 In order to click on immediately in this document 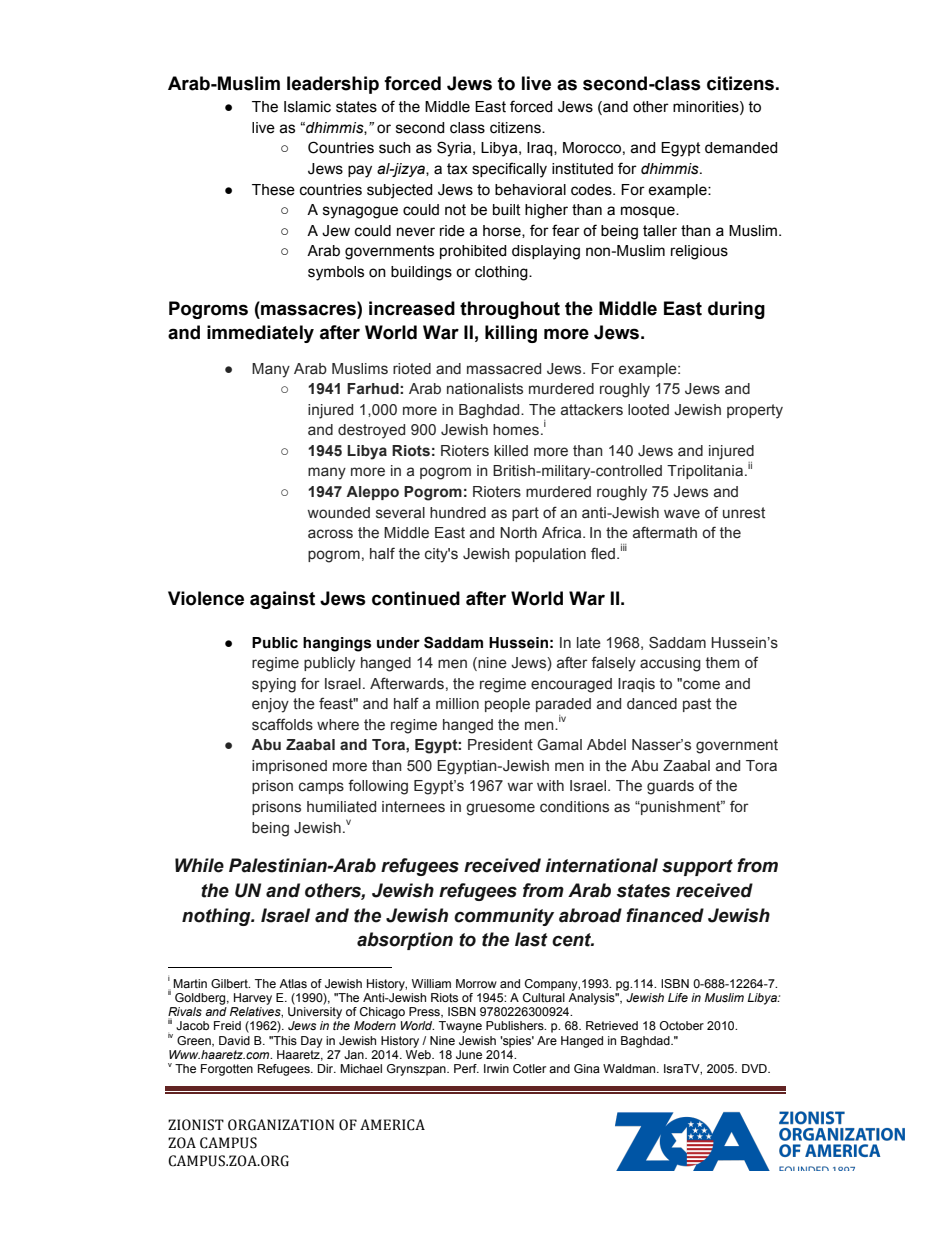, I will do `click(260, 334)`.
